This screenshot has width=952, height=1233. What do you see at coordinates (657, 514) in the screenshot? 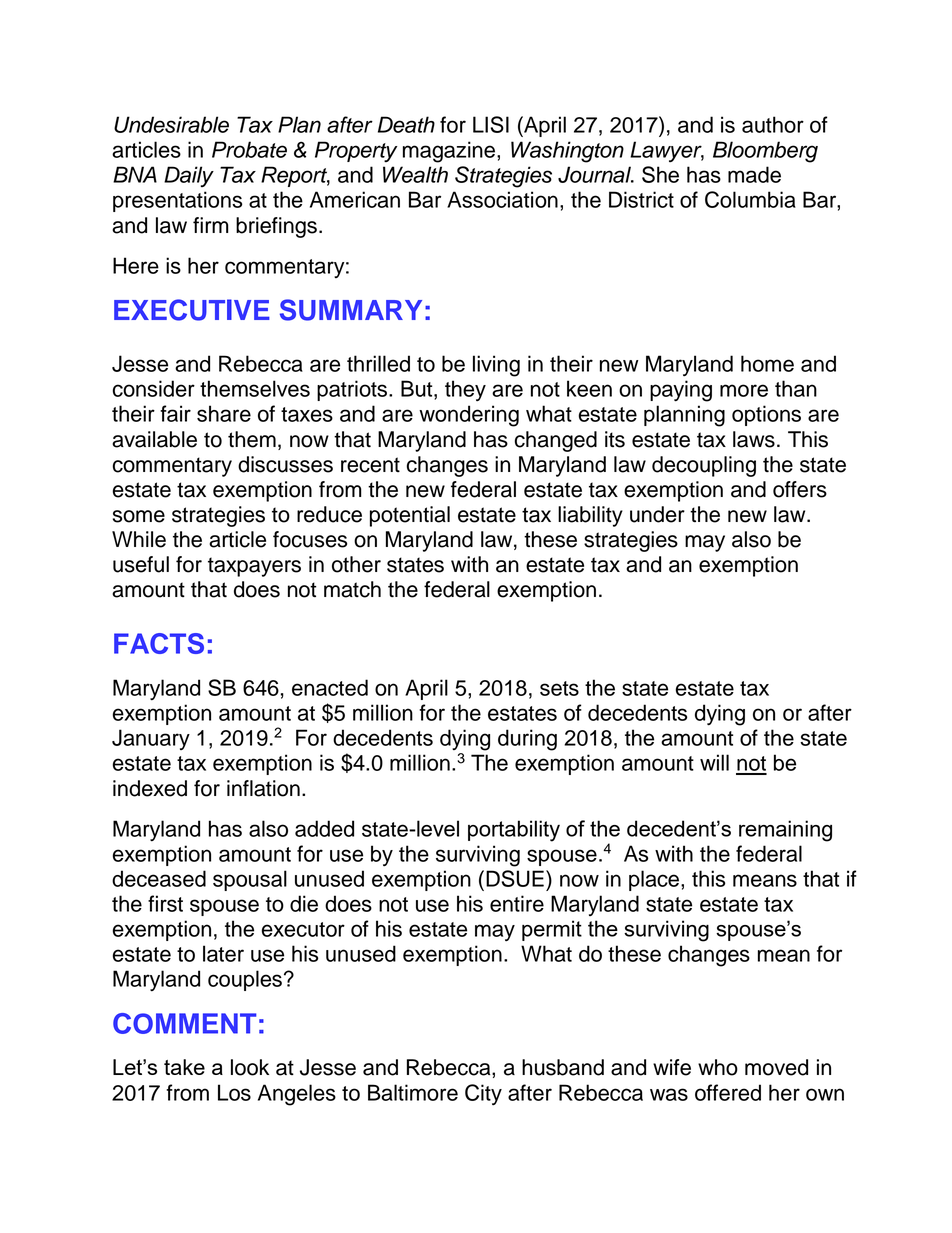
I see `under` at bounding box center [657, 514].
